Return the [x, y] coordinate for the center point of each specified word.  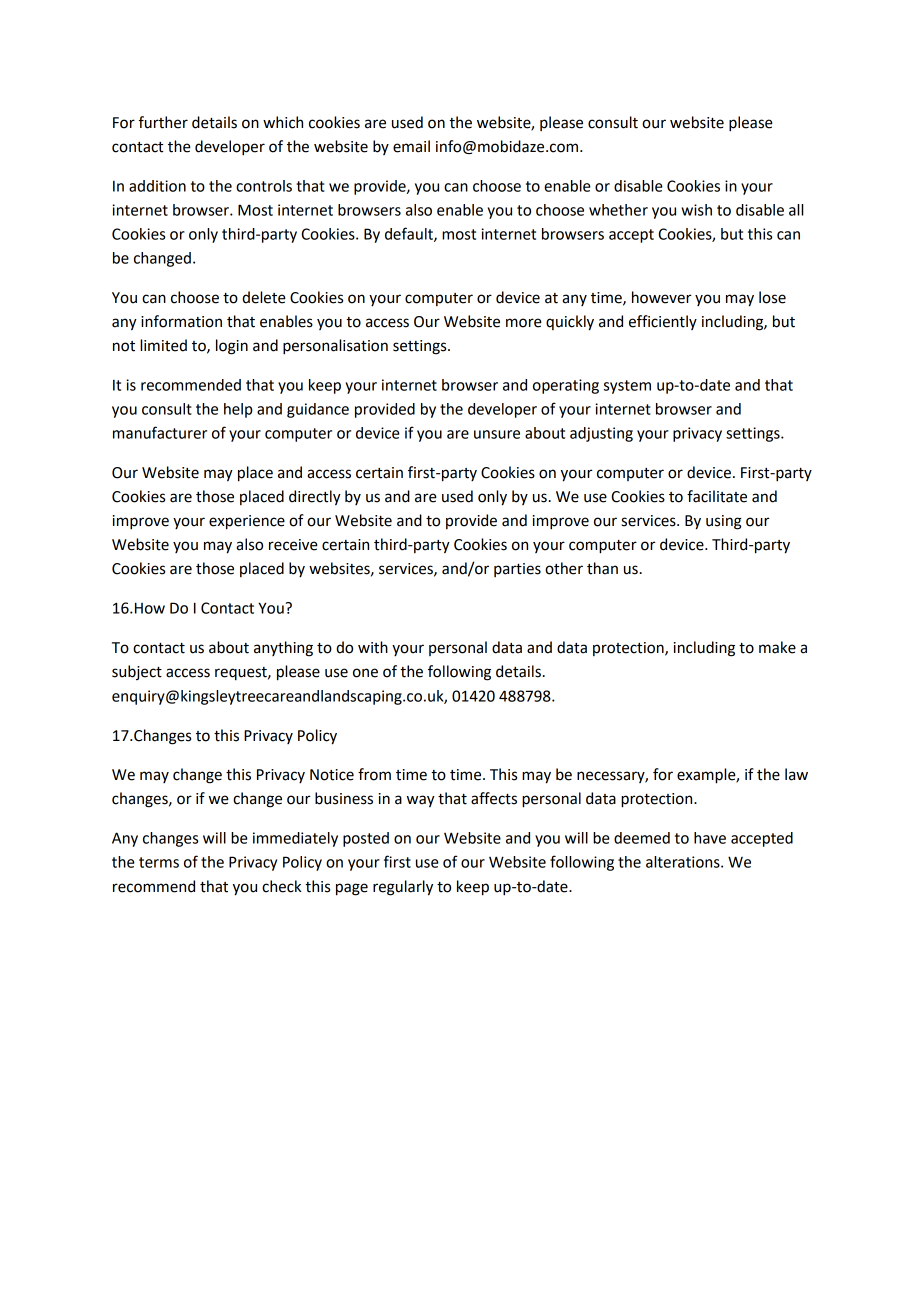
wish [696, 210]
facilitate [717, 496]
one [365, 673]
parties [517, 570]
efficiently [663, 322]
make [777, 647]
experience [247, 522]
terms [159, 862]
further [163, 122]
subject [137, 672]
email [411, 146]
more [524, 323]
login [232, 347]
